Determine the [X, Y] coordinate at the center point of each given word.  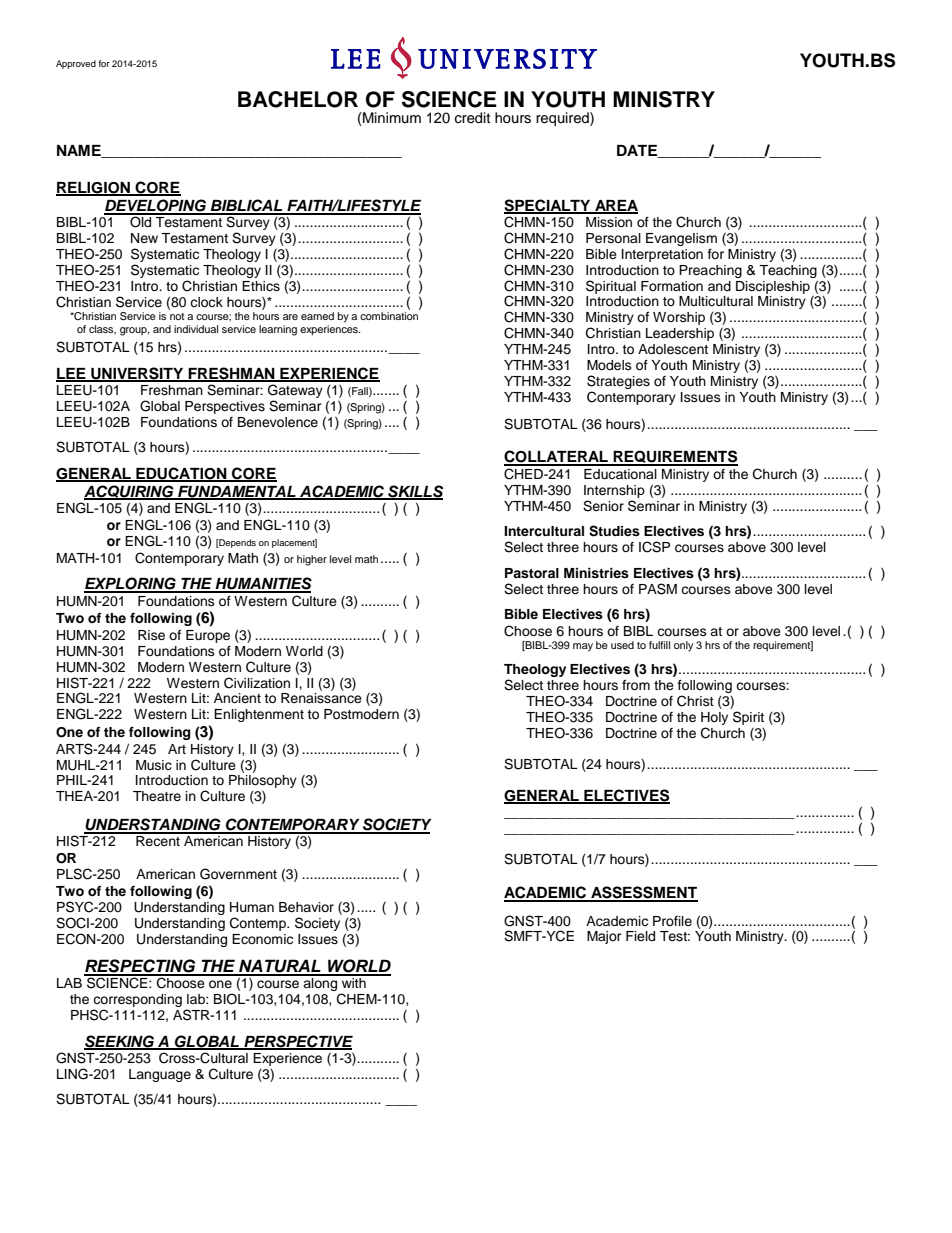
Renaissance [321, 698]
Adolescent [673, 349]
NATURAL [280, 967]
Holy [714, 718]
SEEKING [120, 1042]
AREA [615, 206]
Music [154, 765]
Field [640, 936]
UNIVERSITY [137, 374]
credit [472, 118]
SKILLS [414, 492]
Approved [76, 64]
